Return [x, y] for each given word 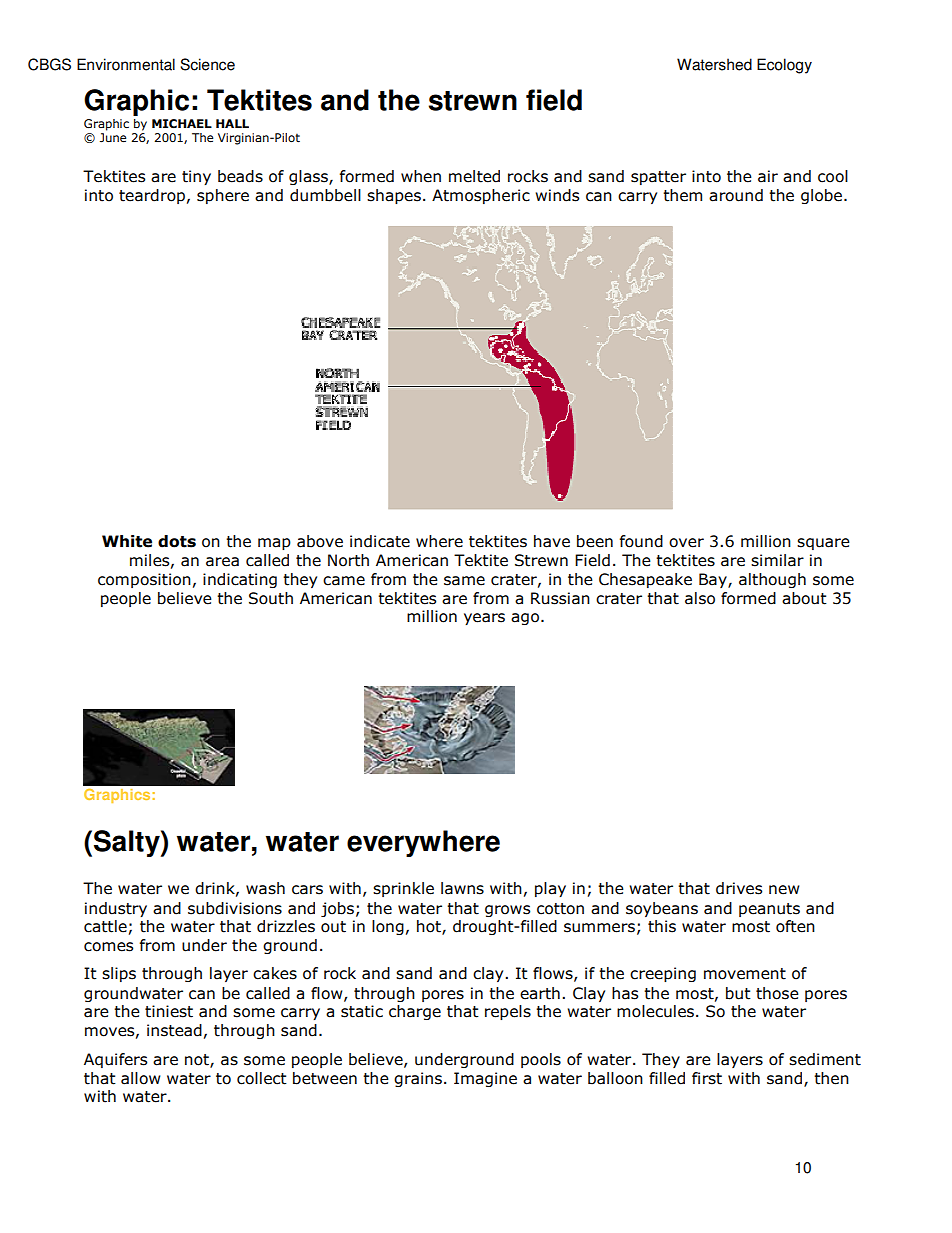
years [484, 619]
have [552, 541]
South [271, 598]
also [700, 598]
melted [474, 176]
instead [174, 1030]
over [686, 543]
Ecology [784, 66]
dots [177, 541]
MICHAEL [182, 124]
